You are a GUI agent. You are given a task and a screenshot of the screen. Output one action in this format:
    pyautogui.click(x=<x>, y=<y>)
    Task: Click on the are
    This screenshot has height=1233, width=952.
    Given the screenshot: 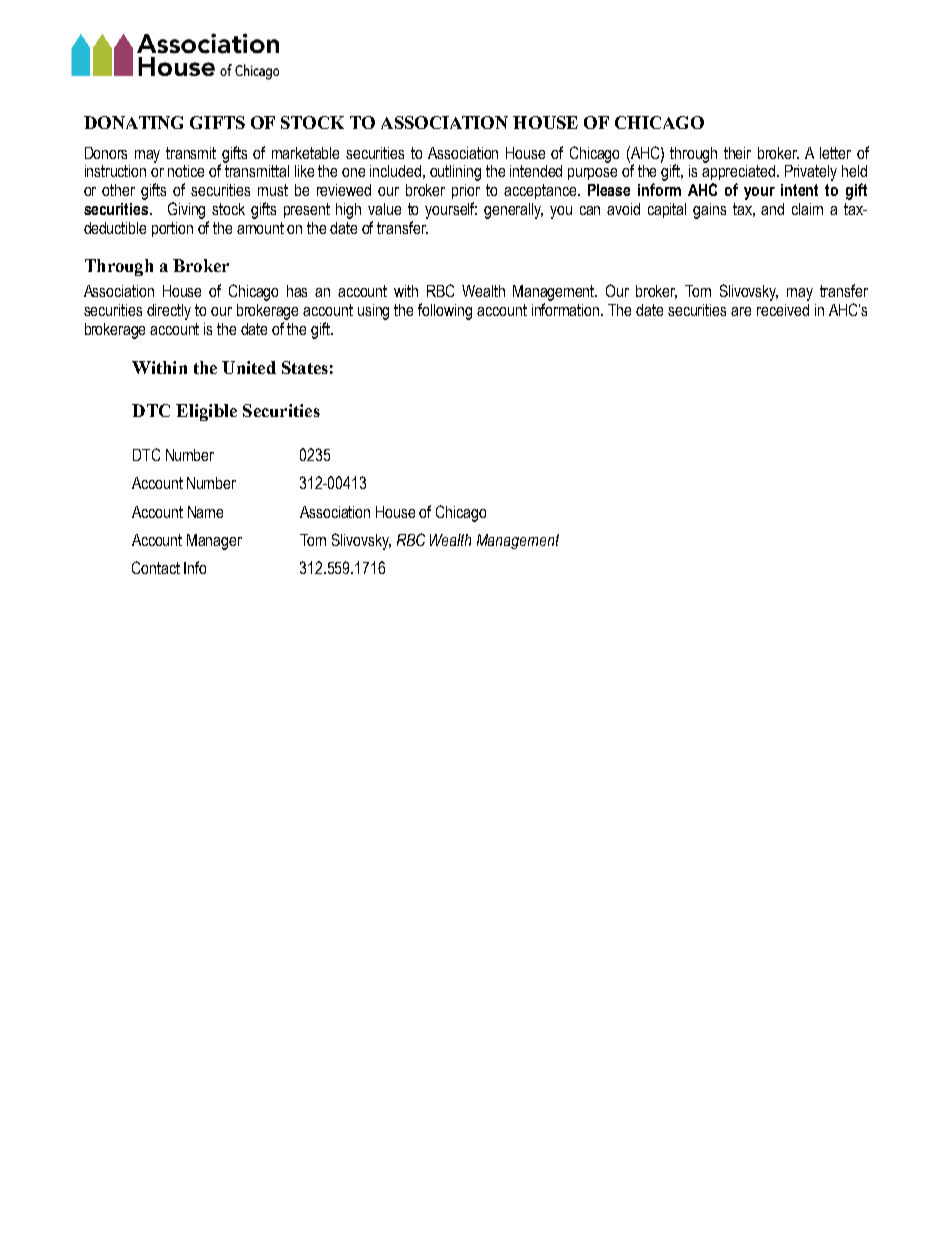 What is the action you would take?
    pyautogui.click(x=741, y=311)
